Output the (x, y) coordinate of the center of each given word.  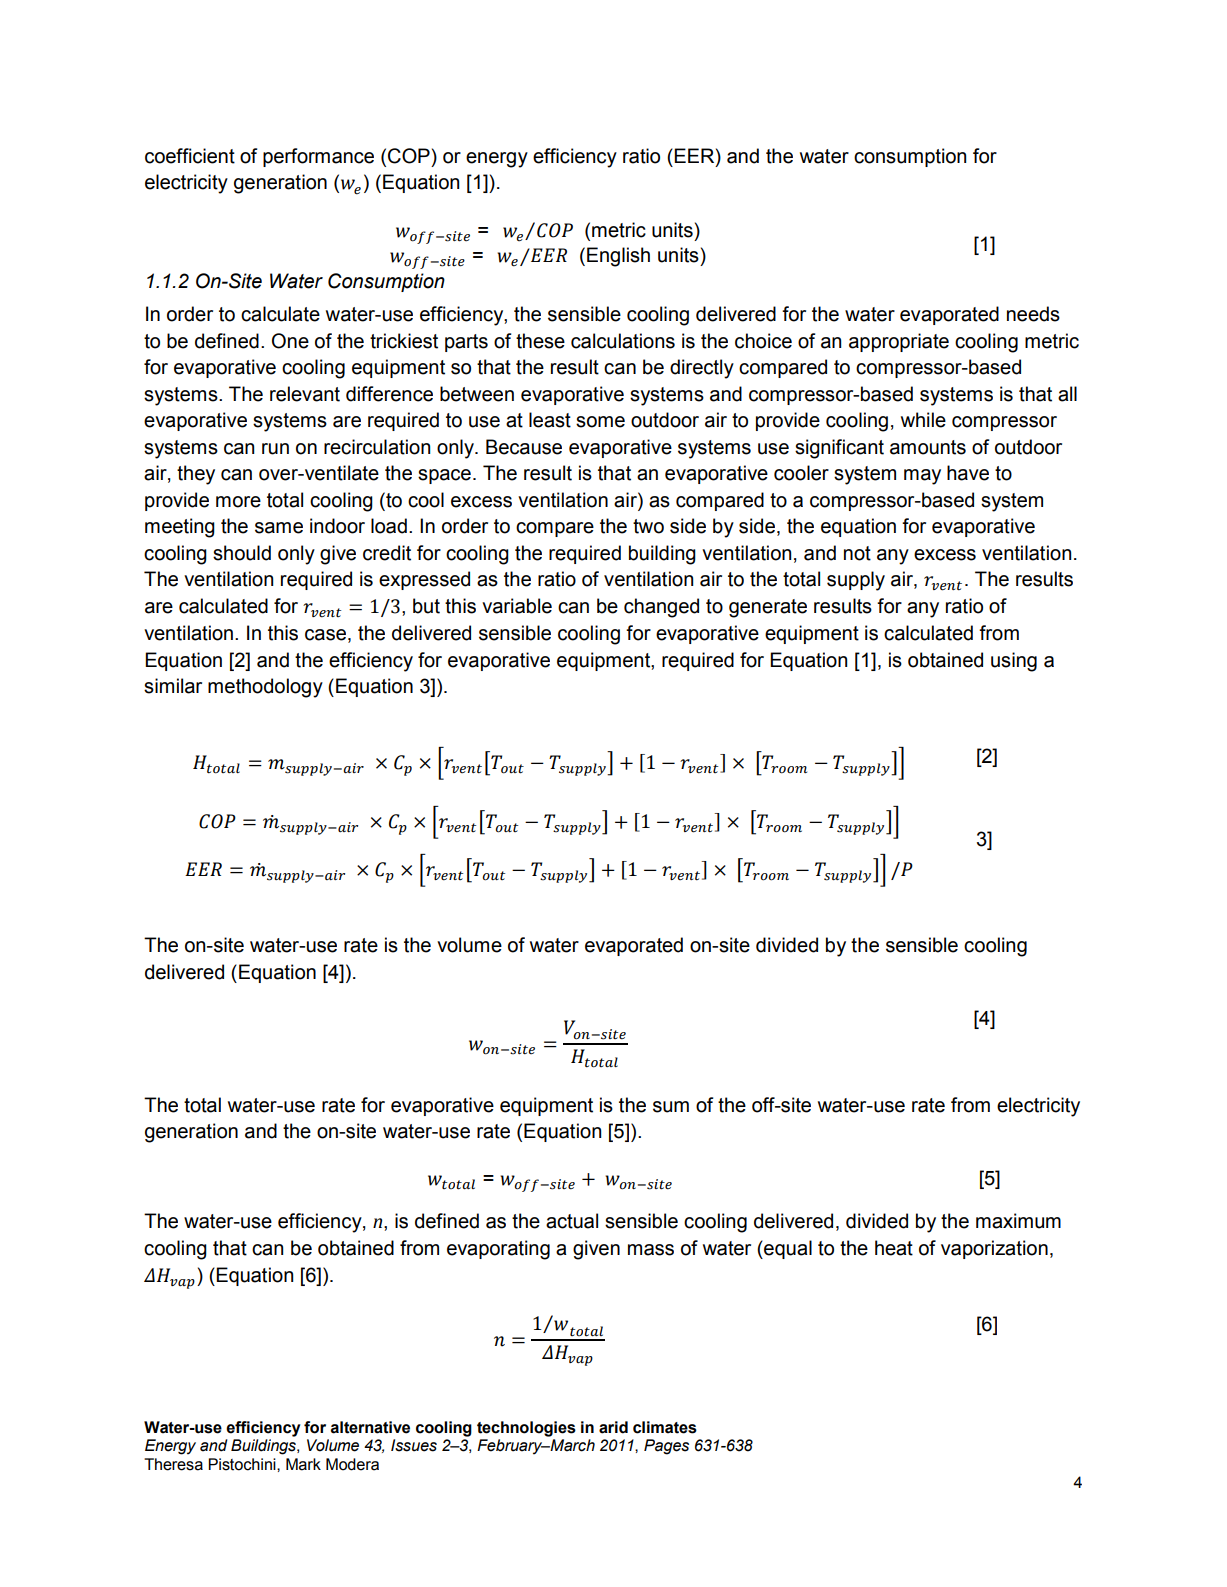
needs (1033, 314)
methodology (265, 688)
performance (318, 157)
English (618, 257)
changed (661, 608)
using (1014, 662)
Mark (303, 1464)
